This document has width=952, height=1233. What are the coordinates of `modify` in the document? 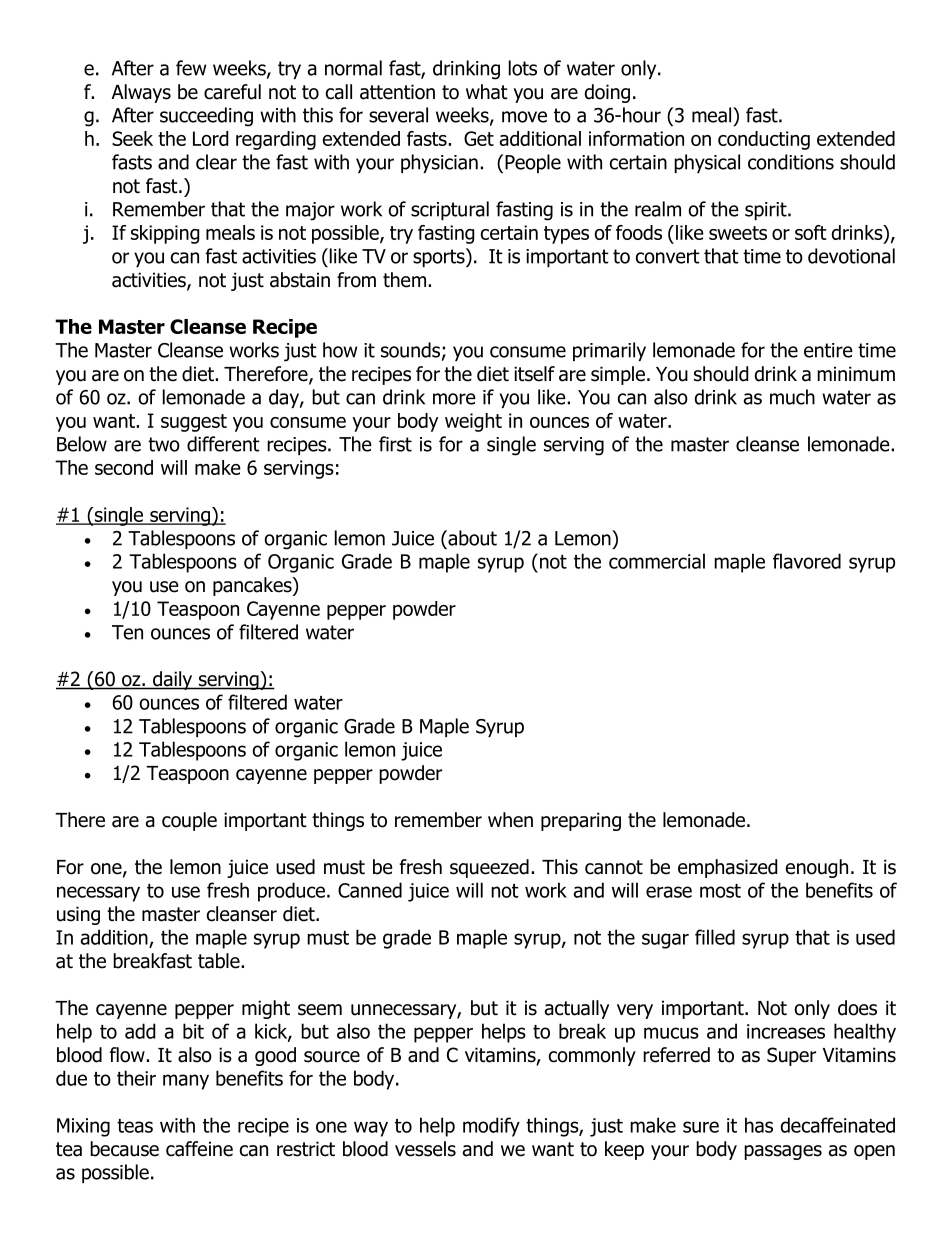 It's located at (491, 1127).
